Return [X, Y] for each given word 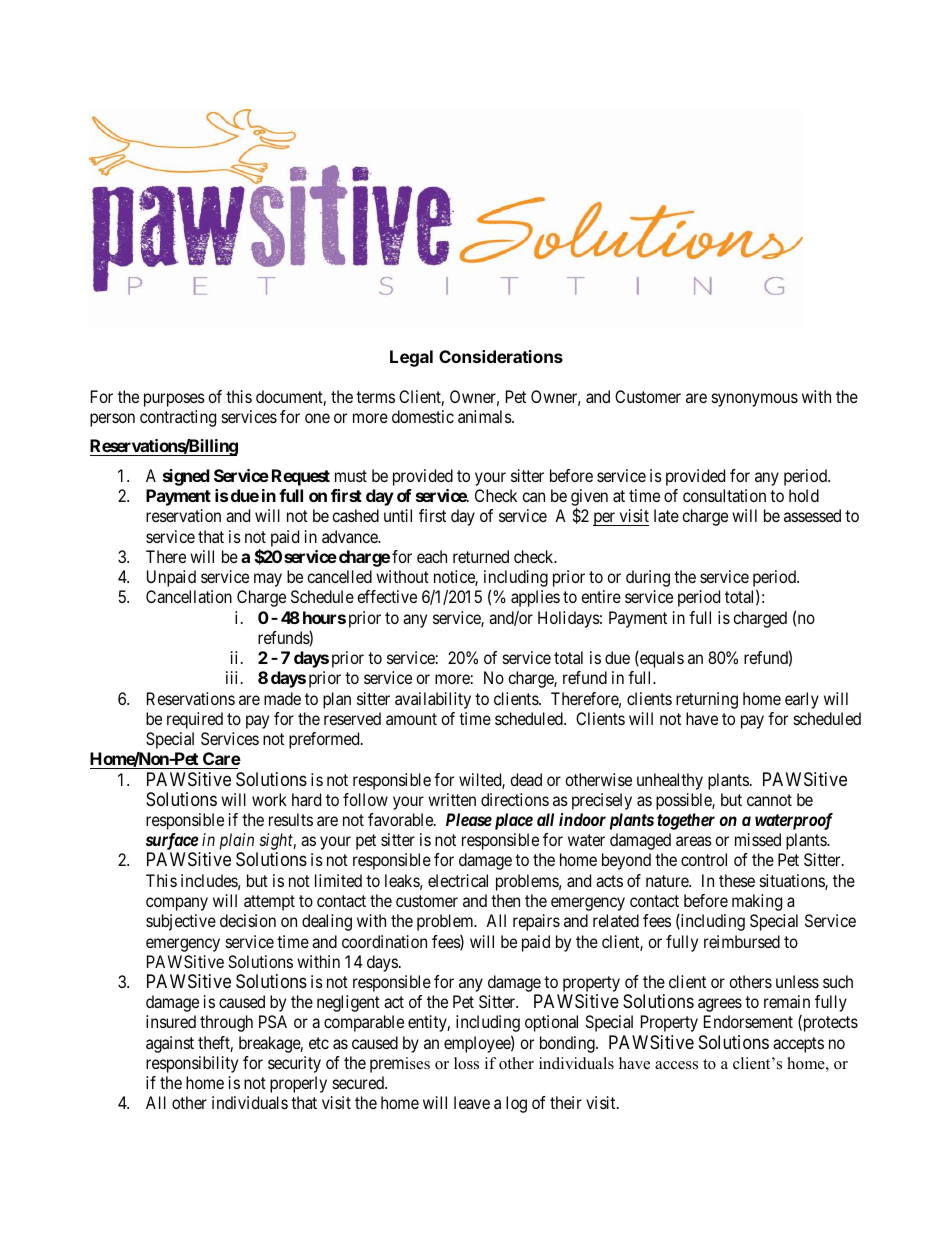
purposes [174, 400]
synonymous [755, 400]
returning [707, 700]
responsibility [192, 1064]
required [195, 720]
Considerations [501, 356]
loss [466, 1063]
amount [411, 719]
